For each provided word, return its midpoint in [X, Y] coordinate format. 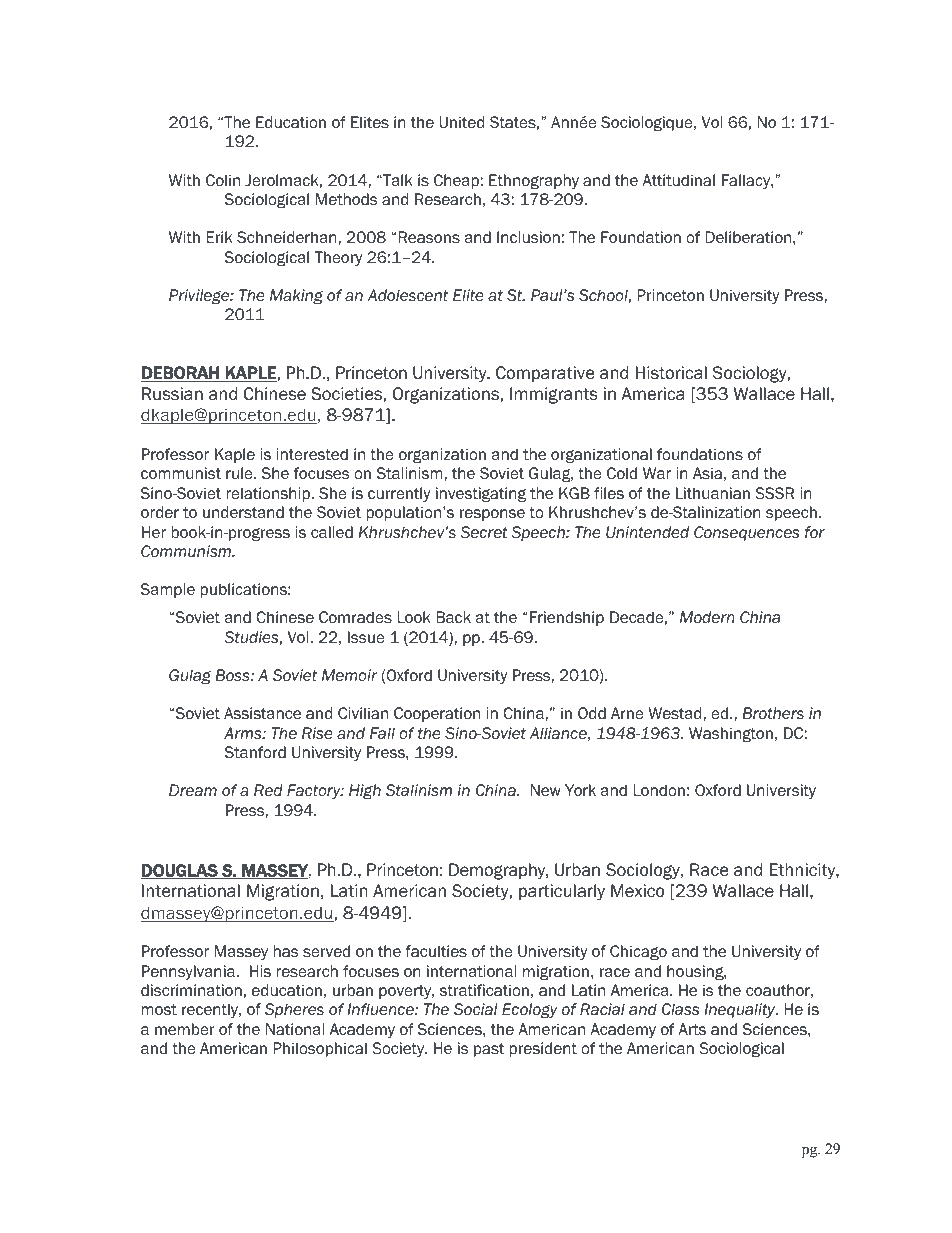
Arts [692, 1029]
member [184, 1029]
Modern [707, 617]
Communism [187, 551]
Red [268, 790]
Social [475, 1009]
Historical [671, 373]
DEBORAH [181, 374]
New [546, 790]
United [461, 122]
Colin [223, 180]
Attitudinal [678, 180]
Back [453, 617]
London [659, 790]
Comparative [545, 374]
